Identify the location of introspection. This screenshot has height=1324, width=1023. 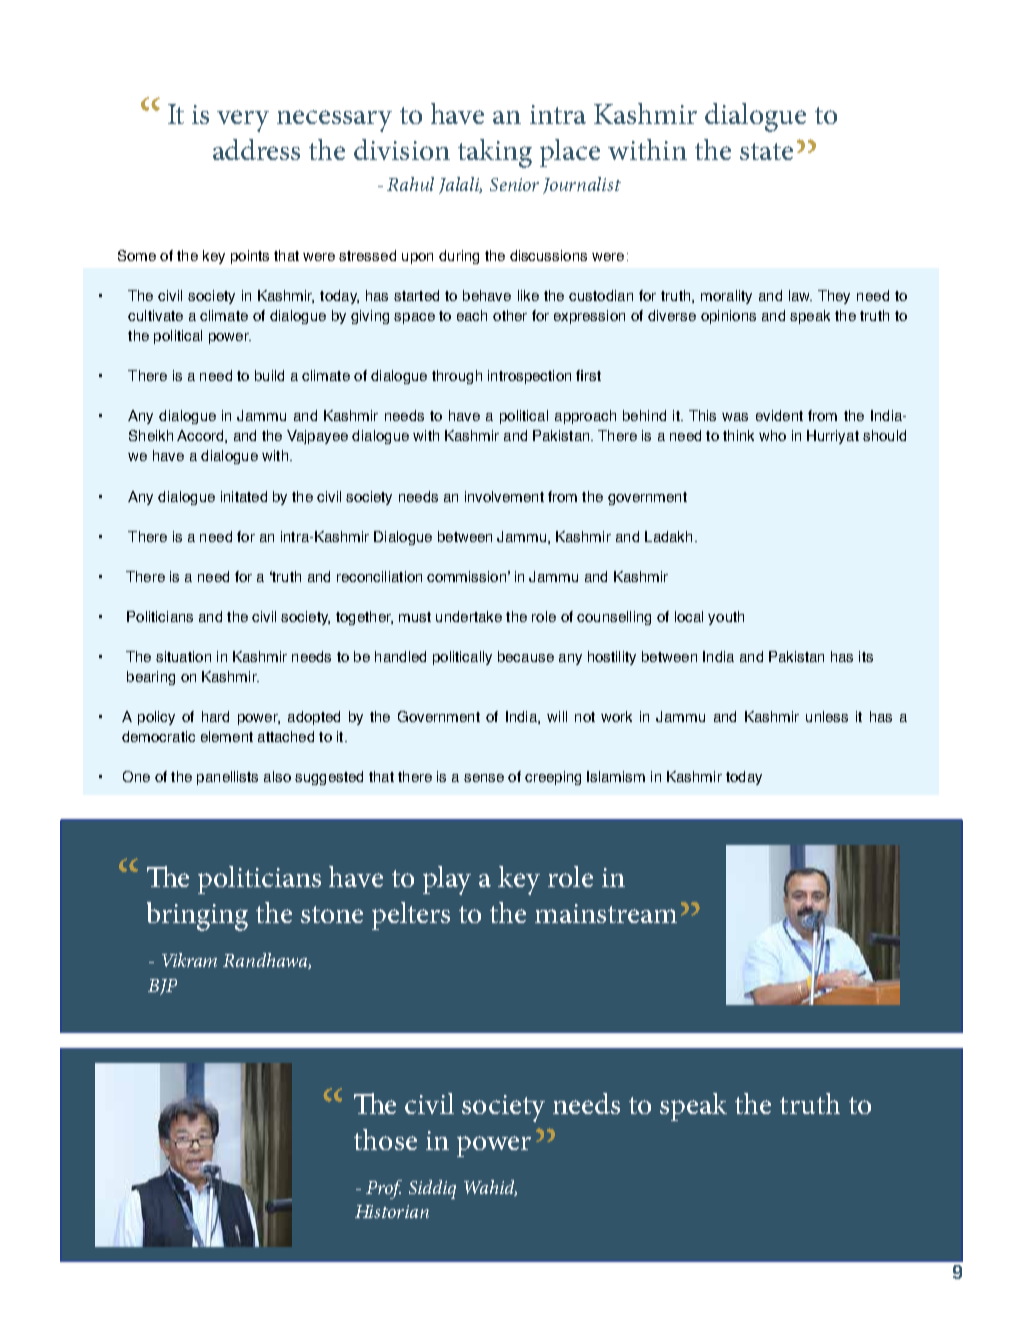
(529, 377).
